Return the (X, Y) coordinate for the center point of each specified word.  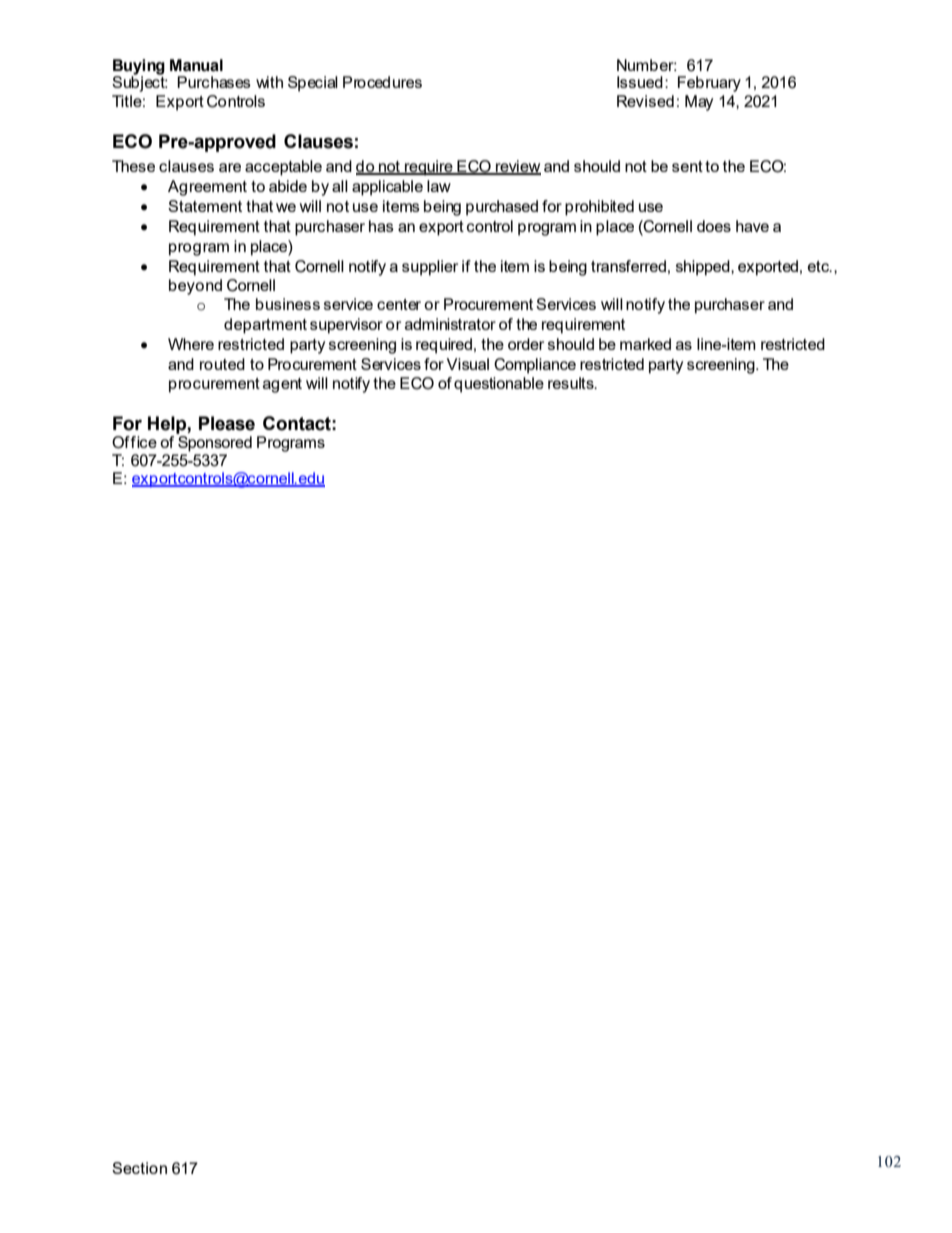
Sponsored (215, 444)
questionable (499, 385)
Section (139, 1168)
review (517, 167)
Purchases (214, 82)
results (572, 383)
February (709, 84)
